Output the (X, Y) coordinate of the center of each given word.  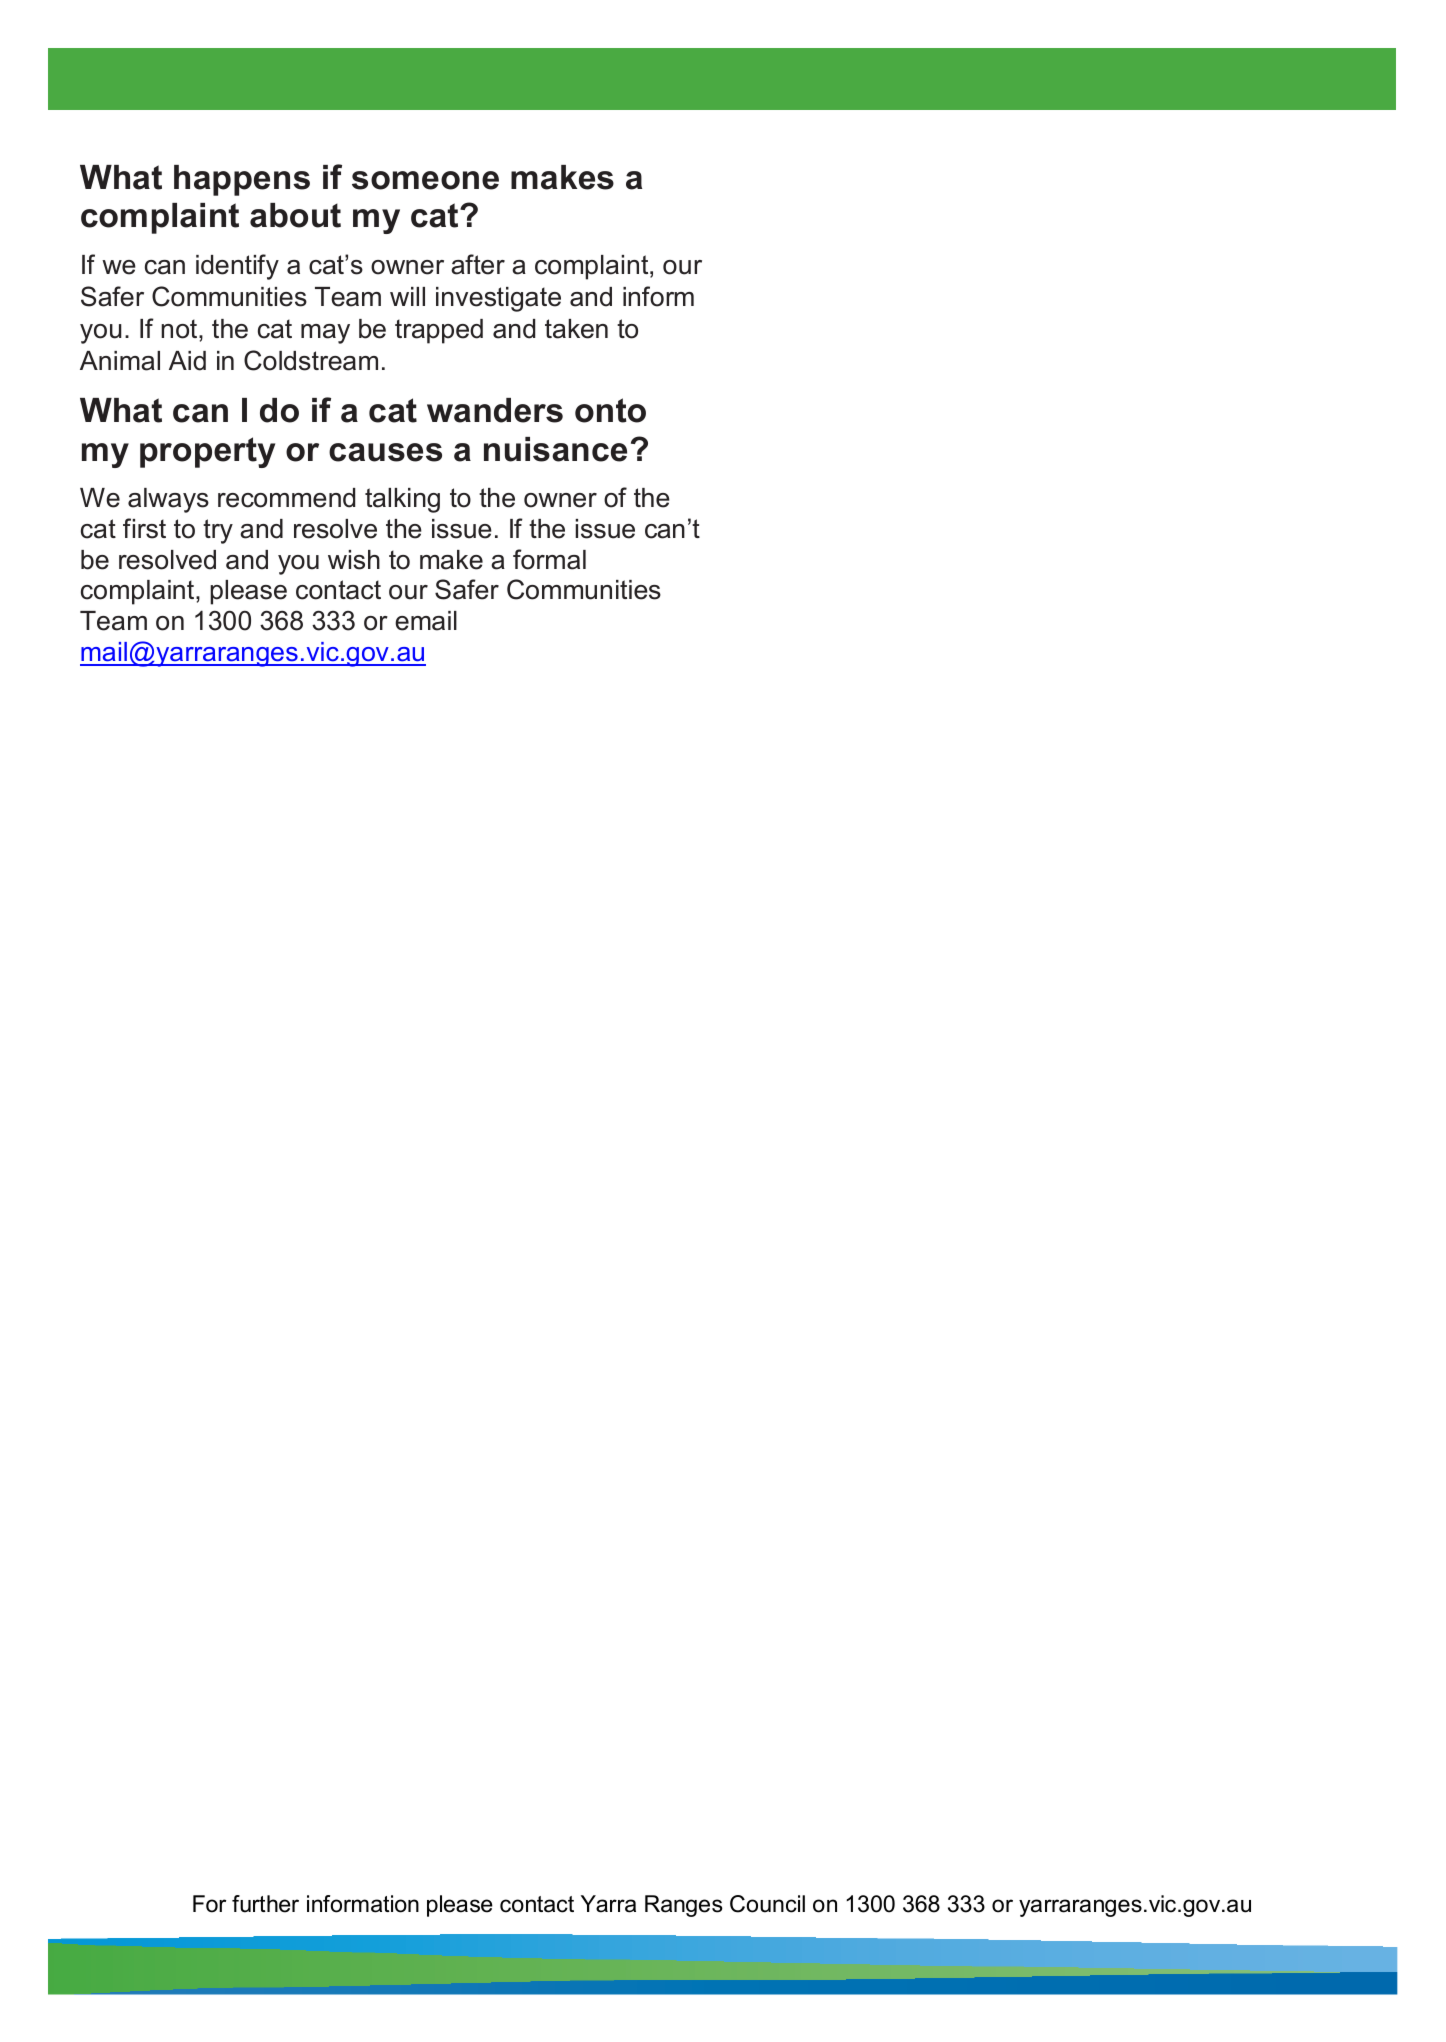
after (478, 264)
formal (549, 559)
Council (767, 1904)
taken (576, 329)
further (265, 1904)
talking (402, 500)
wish (354, 560)
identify (237, 267)
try (218, 531)
